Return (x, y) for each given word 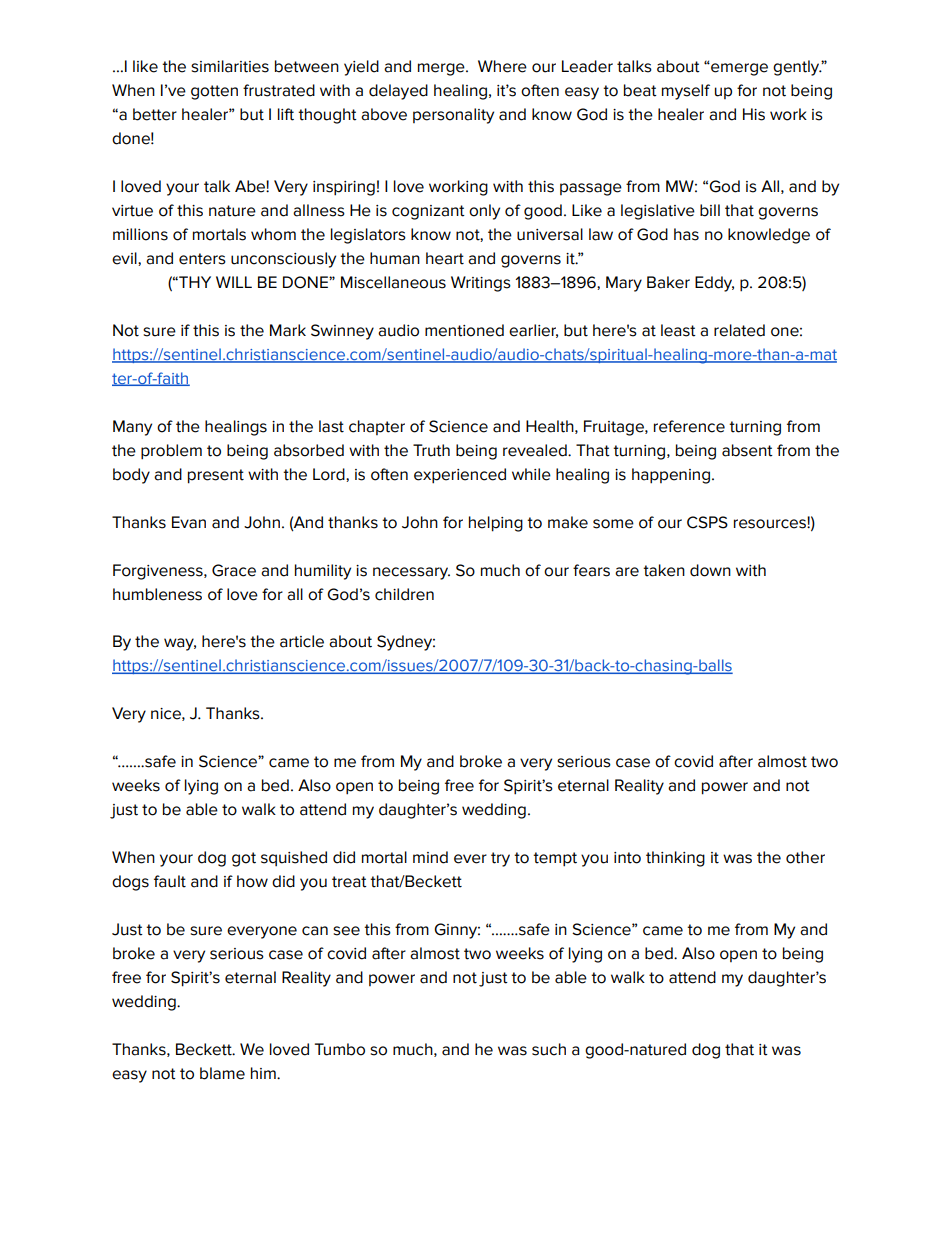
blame (222, 1073)
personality (453, 116)
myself (686, 92)
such (549, 1049)
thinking (675, 859)
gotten (214, 92)
